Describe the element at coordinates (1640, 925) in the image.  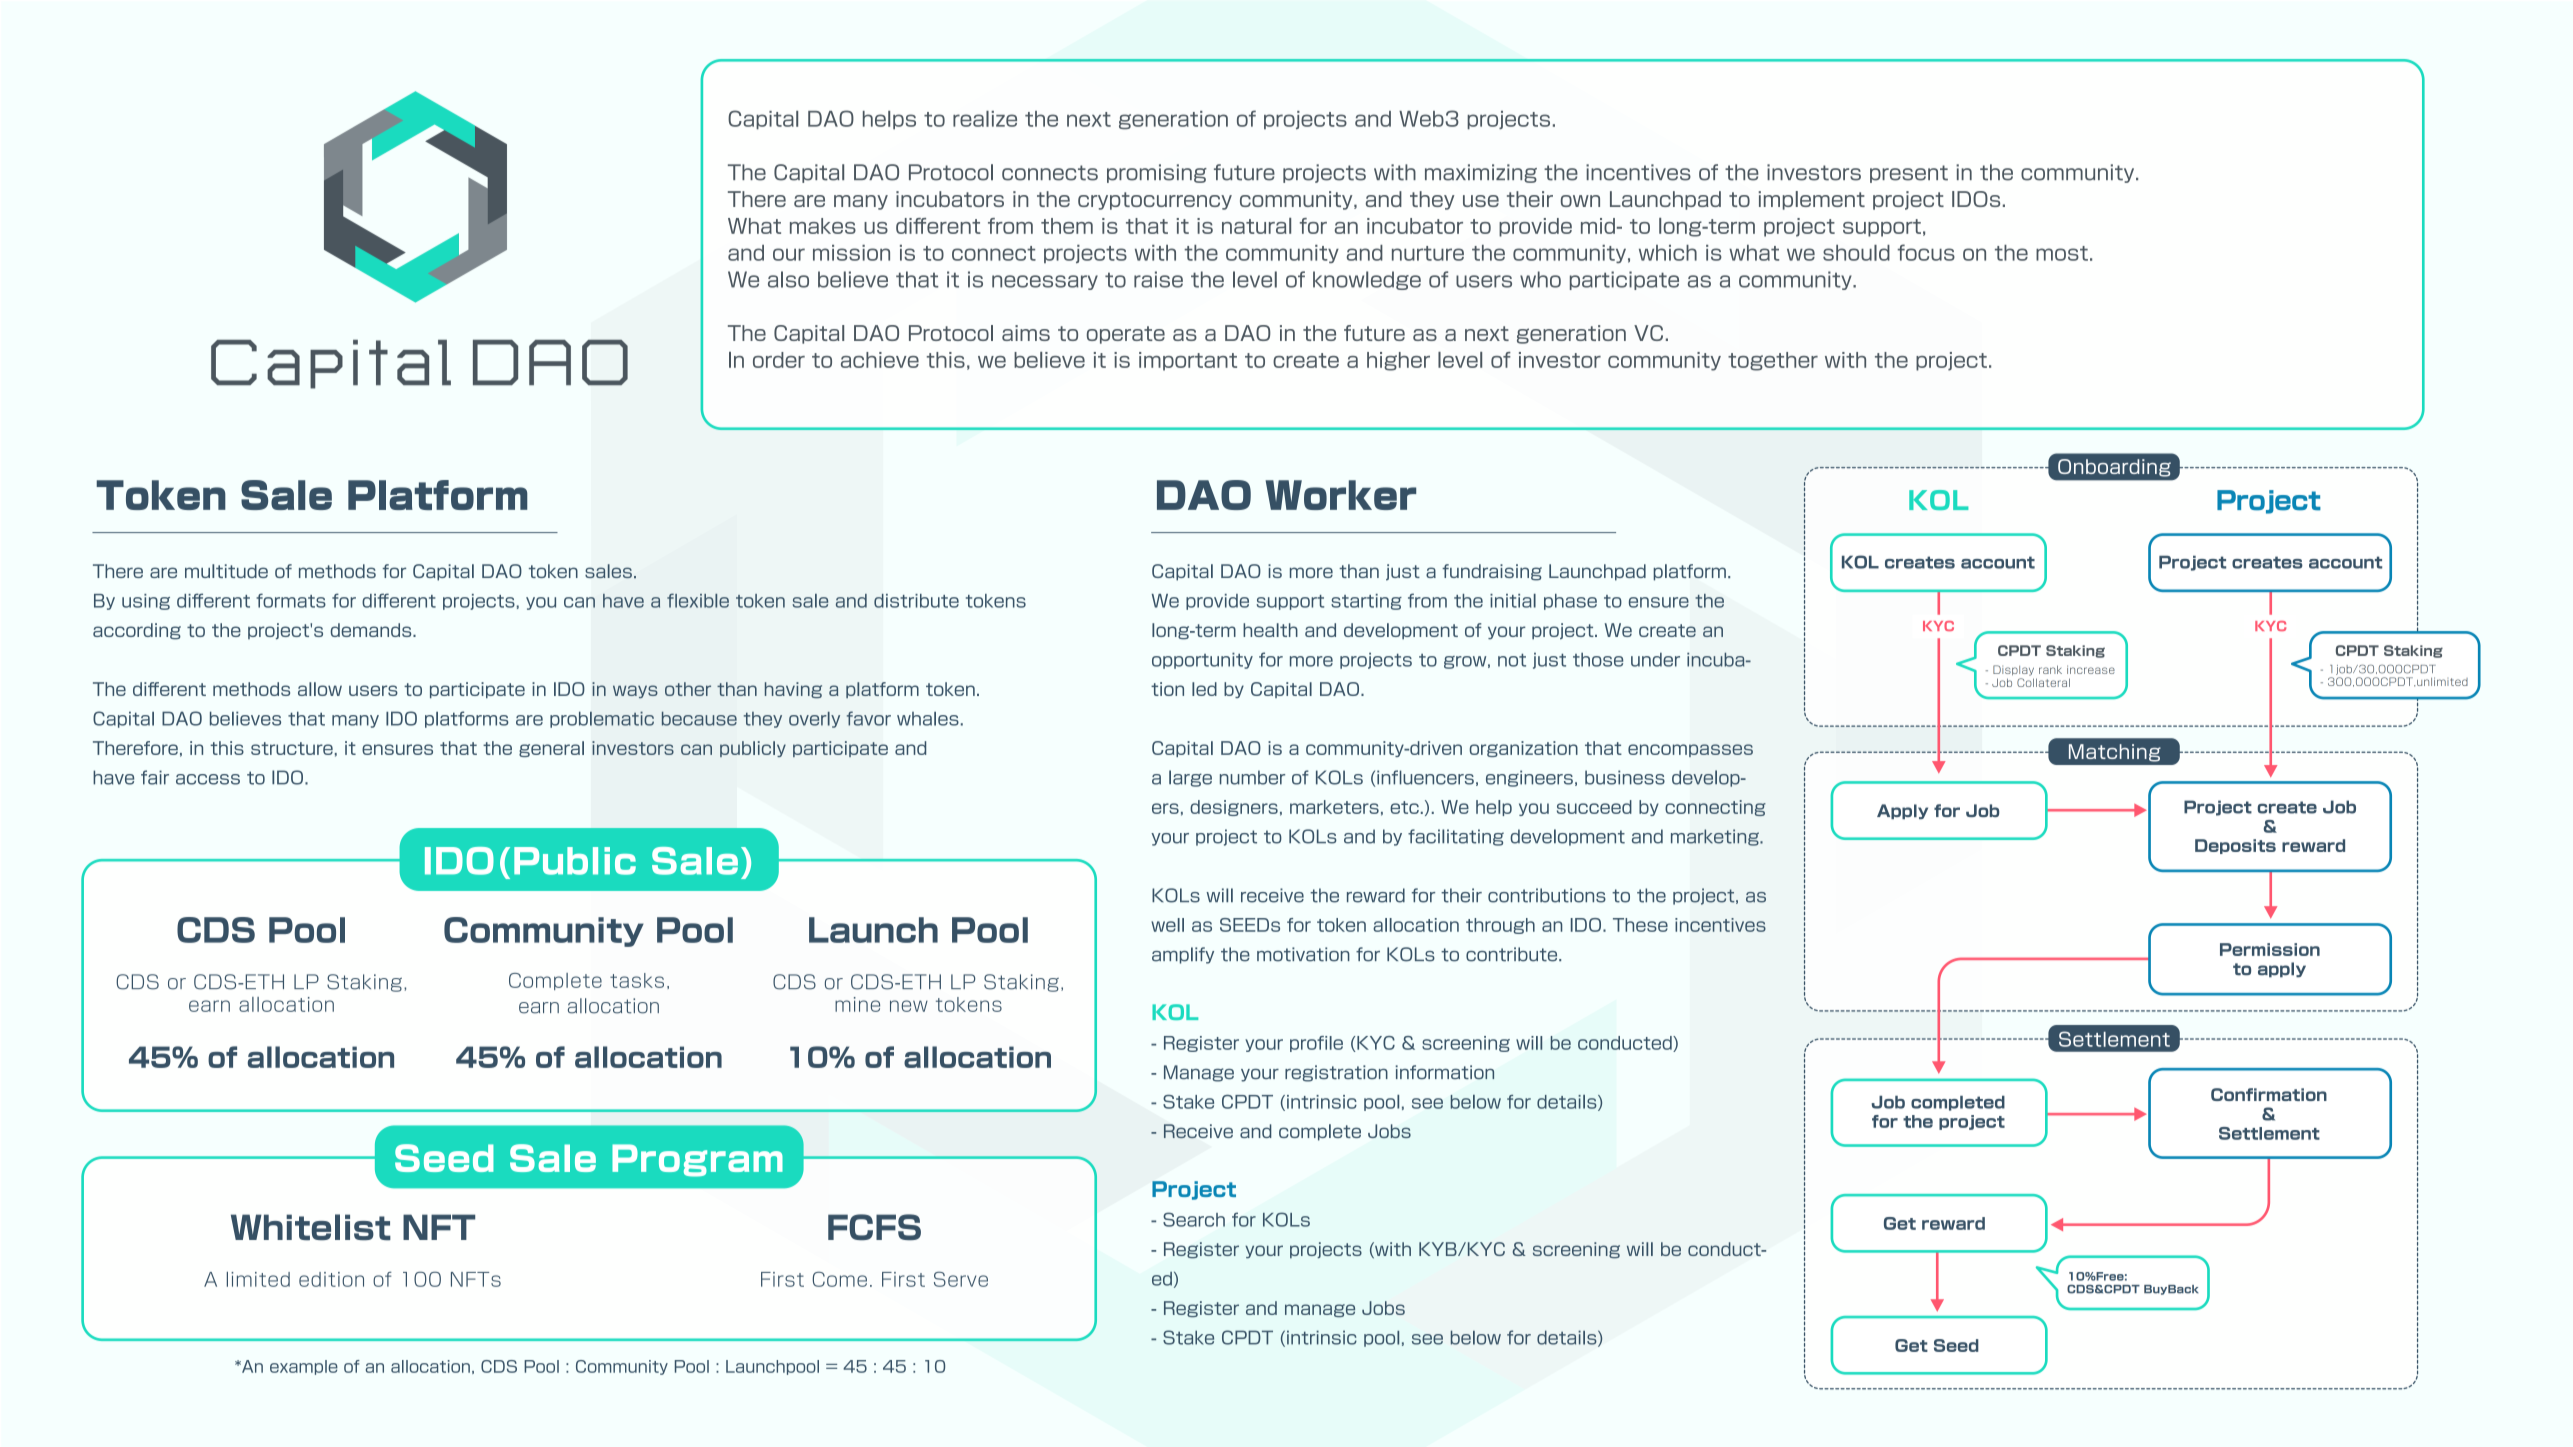
I see `These` at that location.
